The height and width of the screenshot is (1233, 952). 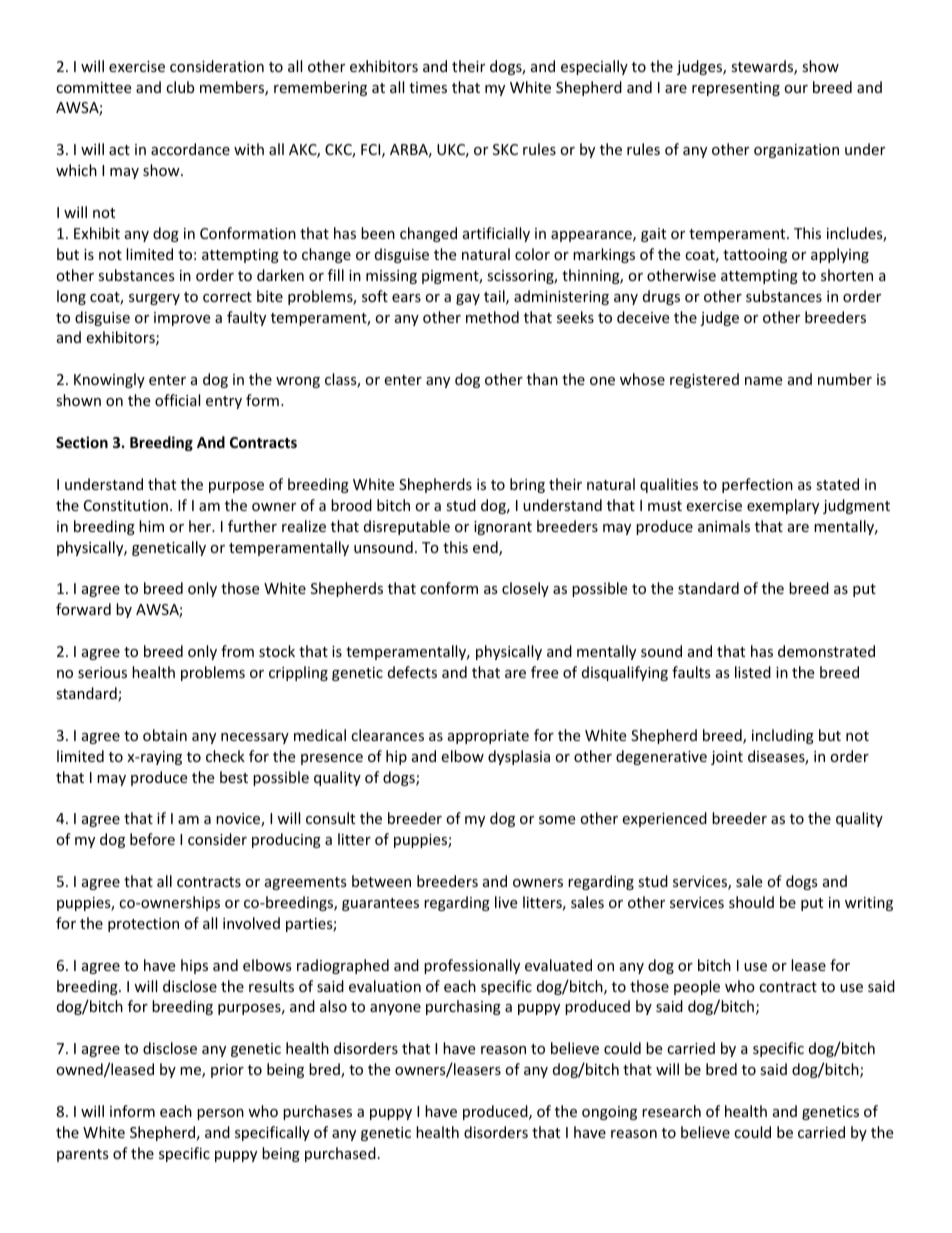 What do you see at coordinates (525, 589) in the screenshot?
I see `closely` at bounding box center [525, 589].
